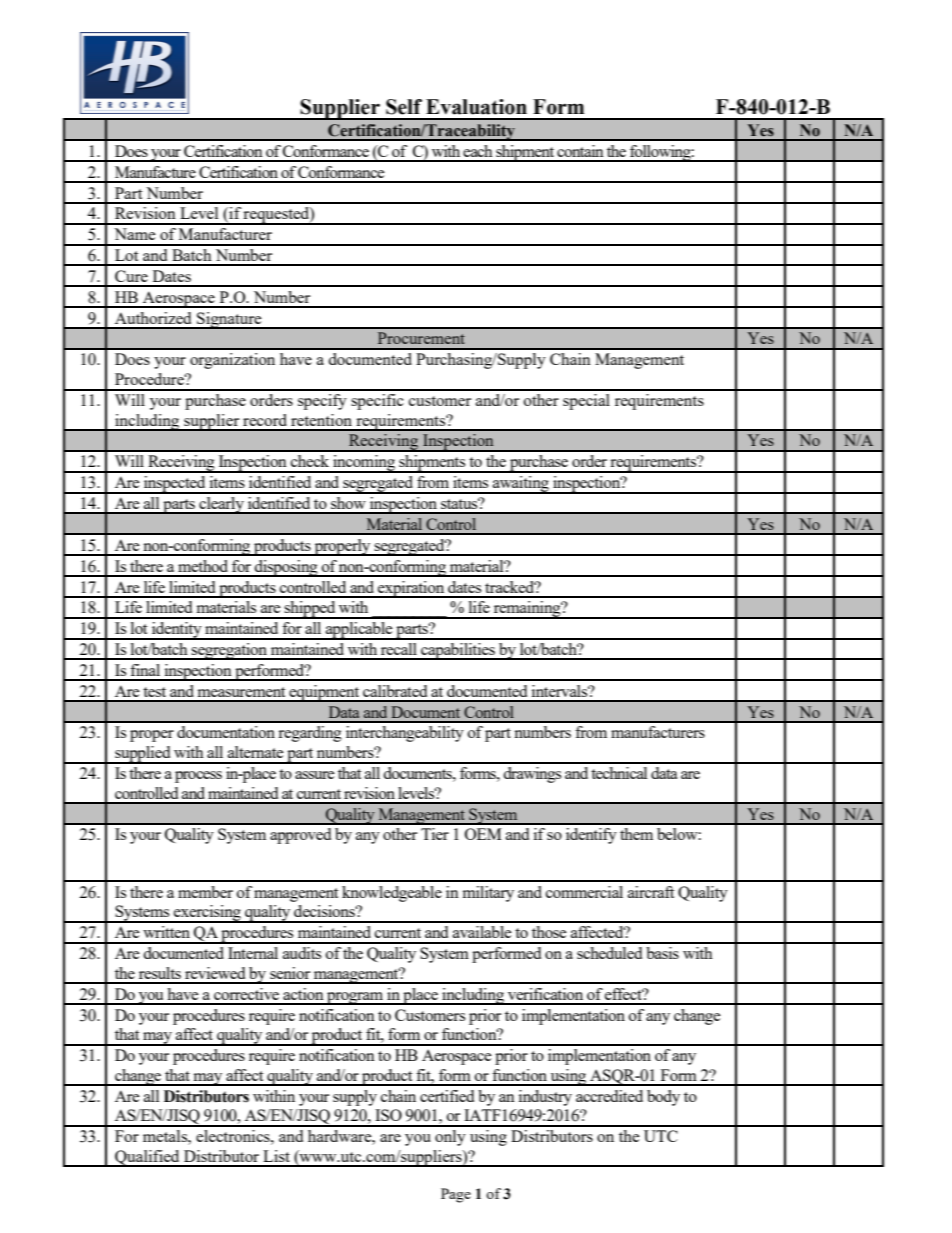 Image resolution: width=952 pixels, height=1233 pixels. What do you see at coordinates (435, 834) in the screenshot?
I see `Tier` at bounding box center [435, 834].
